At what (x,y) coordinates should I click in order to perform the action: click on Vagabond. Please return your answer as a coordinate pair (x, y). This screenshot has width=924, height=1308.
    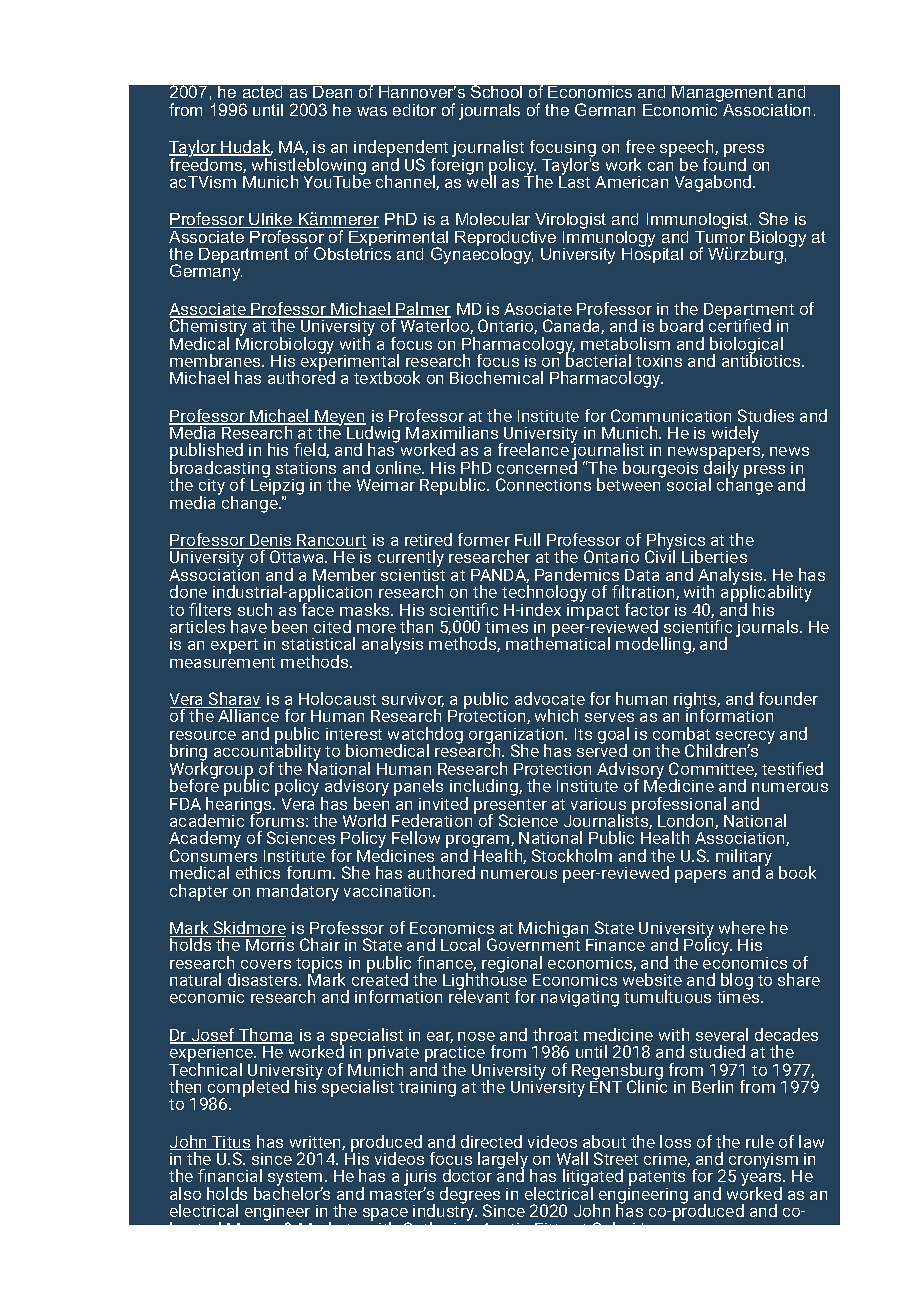
    Looking at the image, I should click on (714, 183).
